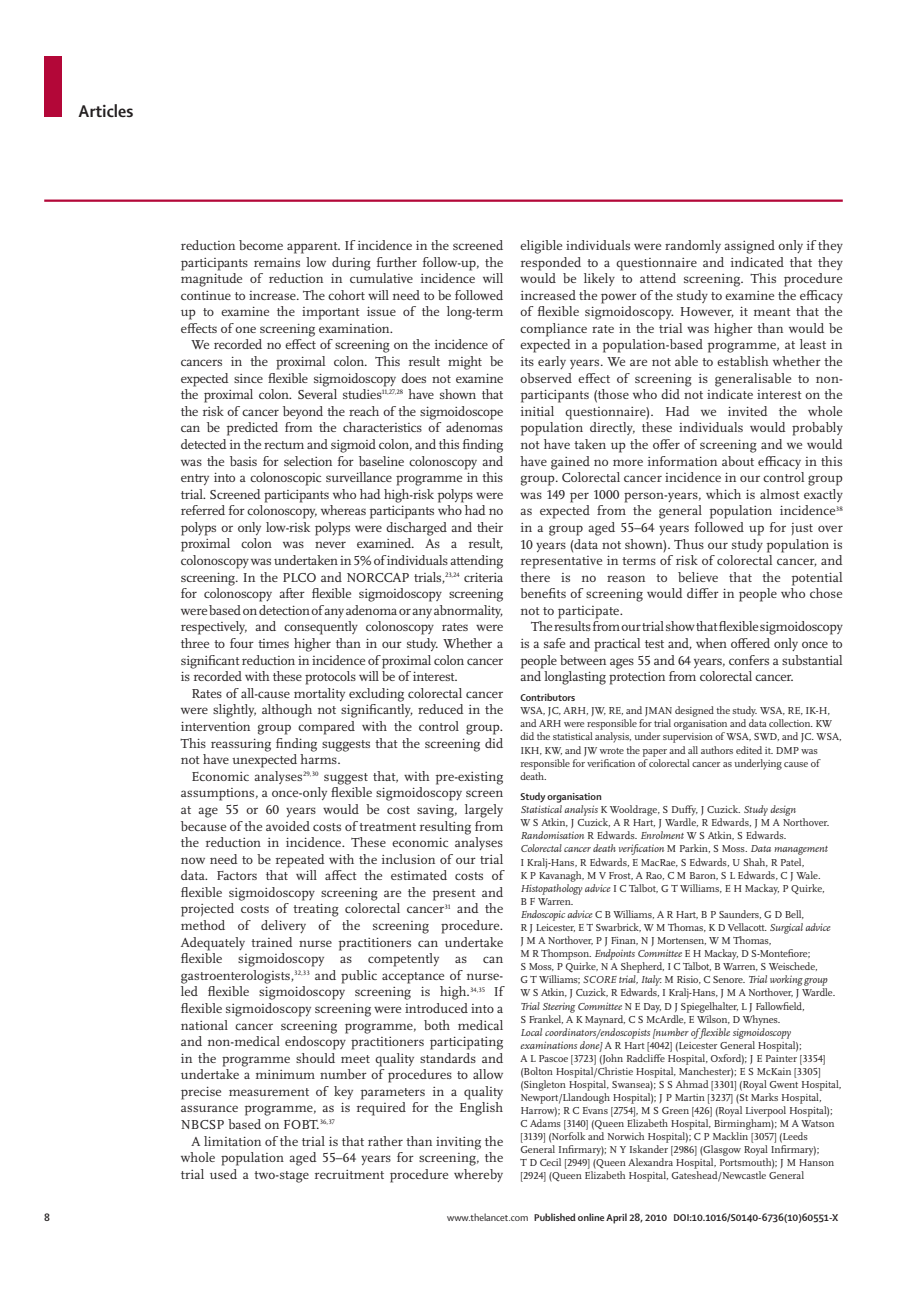 The height and width of the screenshot is (1308, 924). Describe the element at coordinates (105, 110) in the screenshot. I see `Articles` at that location.
